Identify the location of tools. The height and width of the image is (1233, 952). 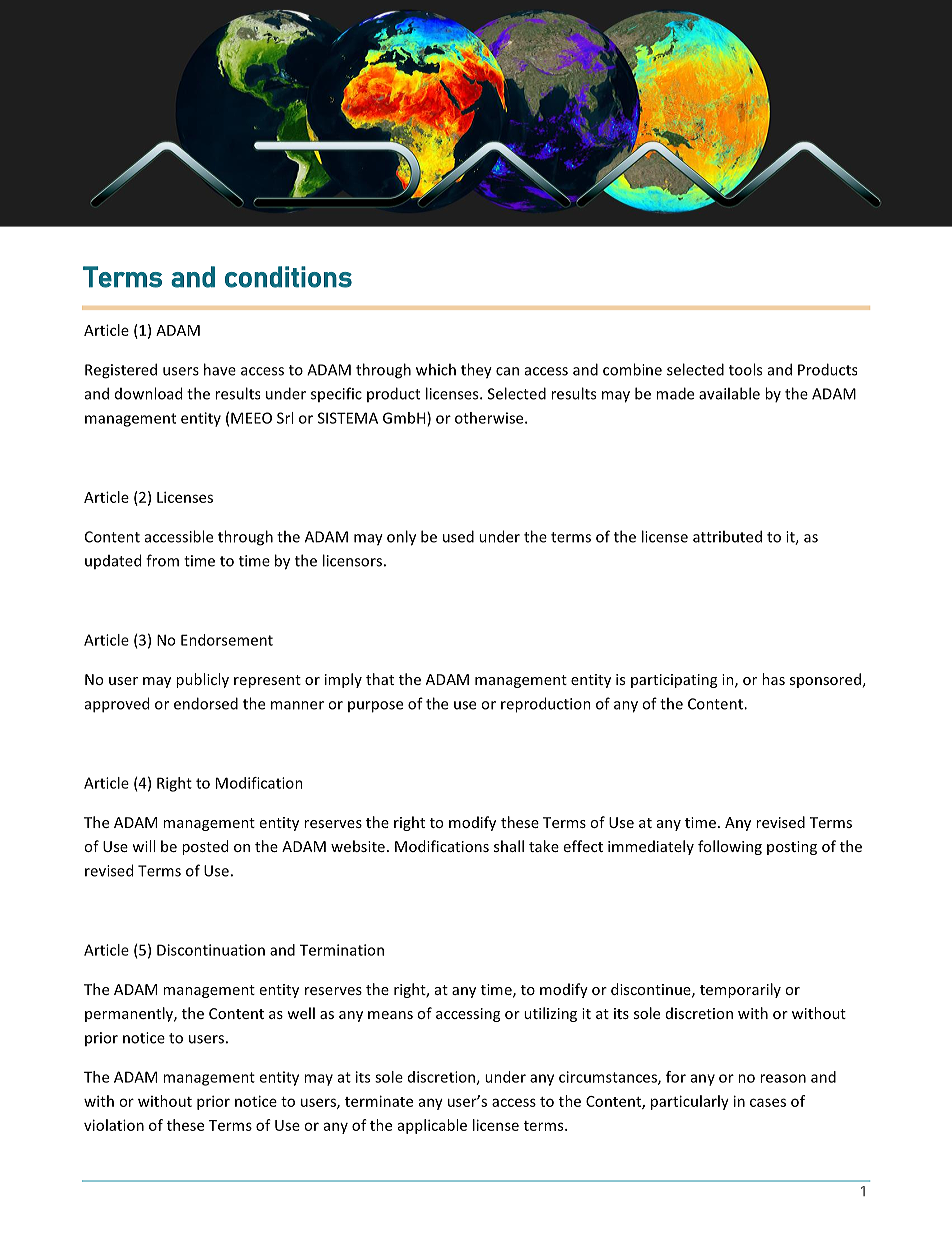
(745, 369).
